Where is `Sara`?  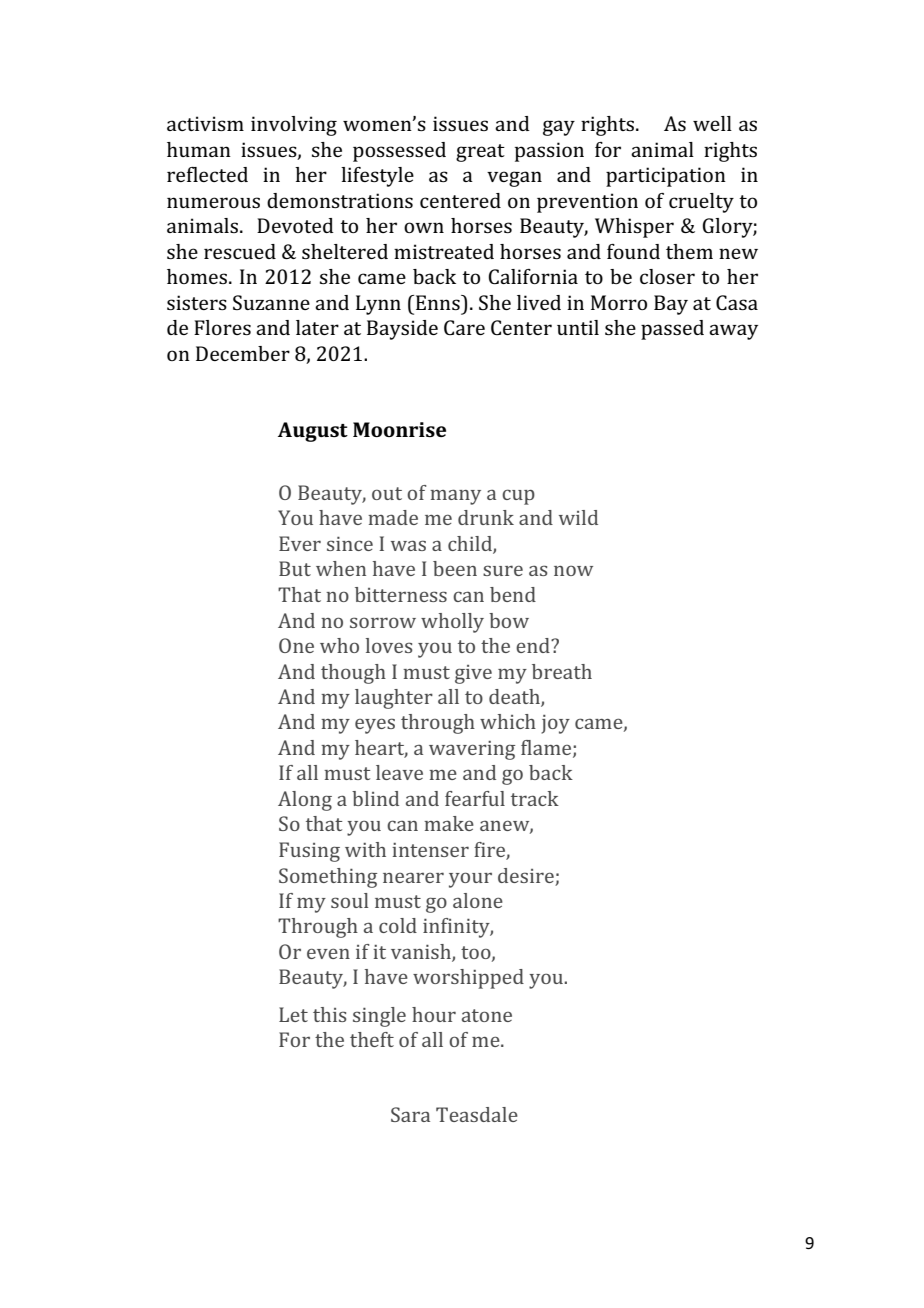 Sara is located at coordinates (410, 1114).
